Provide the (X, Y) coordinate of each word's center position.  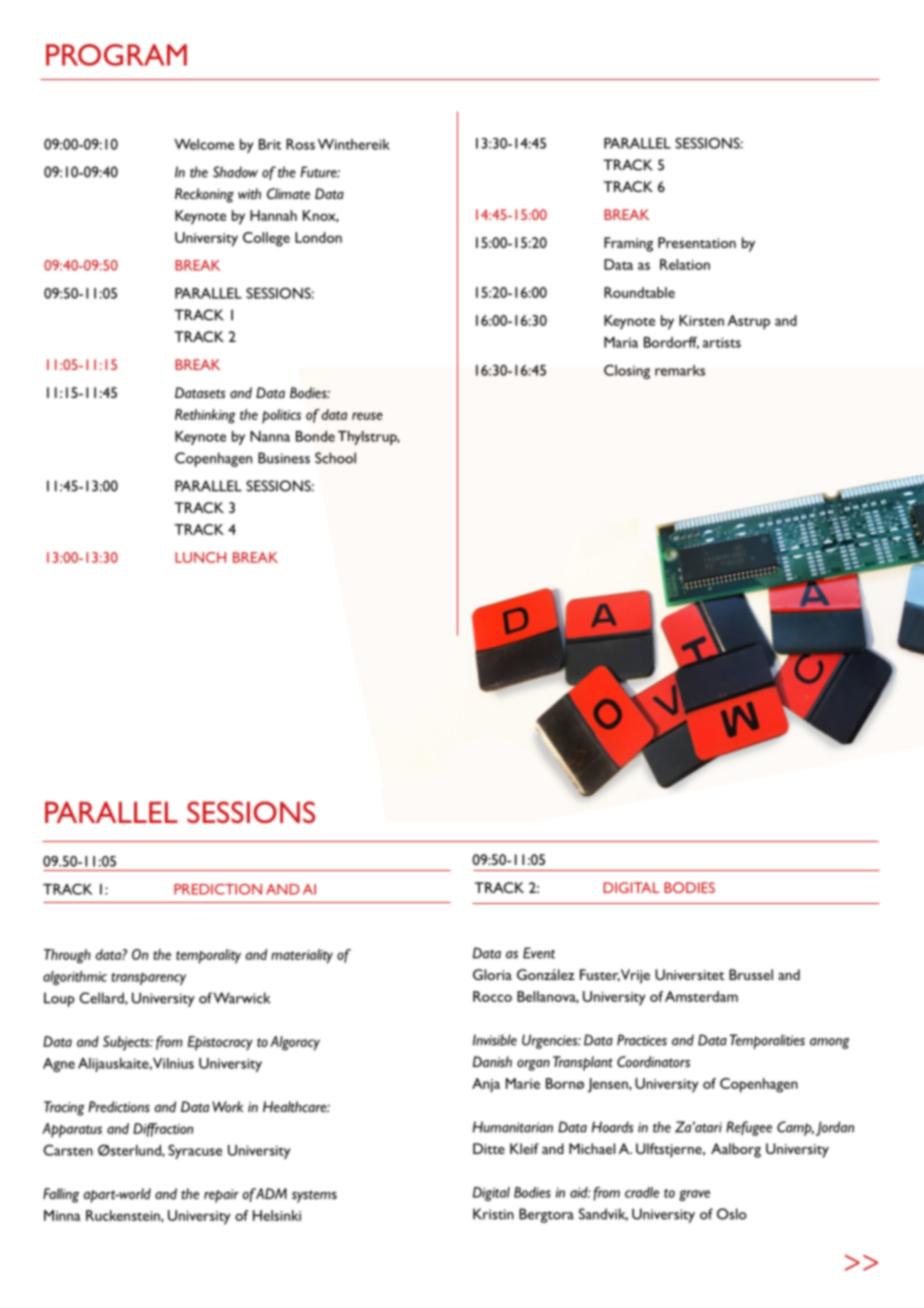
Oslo (732, 1214)
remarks (680, 370)
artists (722, 342)
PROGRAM (116, 55)
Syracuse (195, 1152)
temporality (208, 956)
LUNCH (200, 557)
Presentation (697, 242)
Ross (300, 144)
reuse (367, 416)
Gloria (492, 974)
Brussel (751, 974)
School (335, 458)
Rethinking (205, 416)
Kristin (493, 1214)
